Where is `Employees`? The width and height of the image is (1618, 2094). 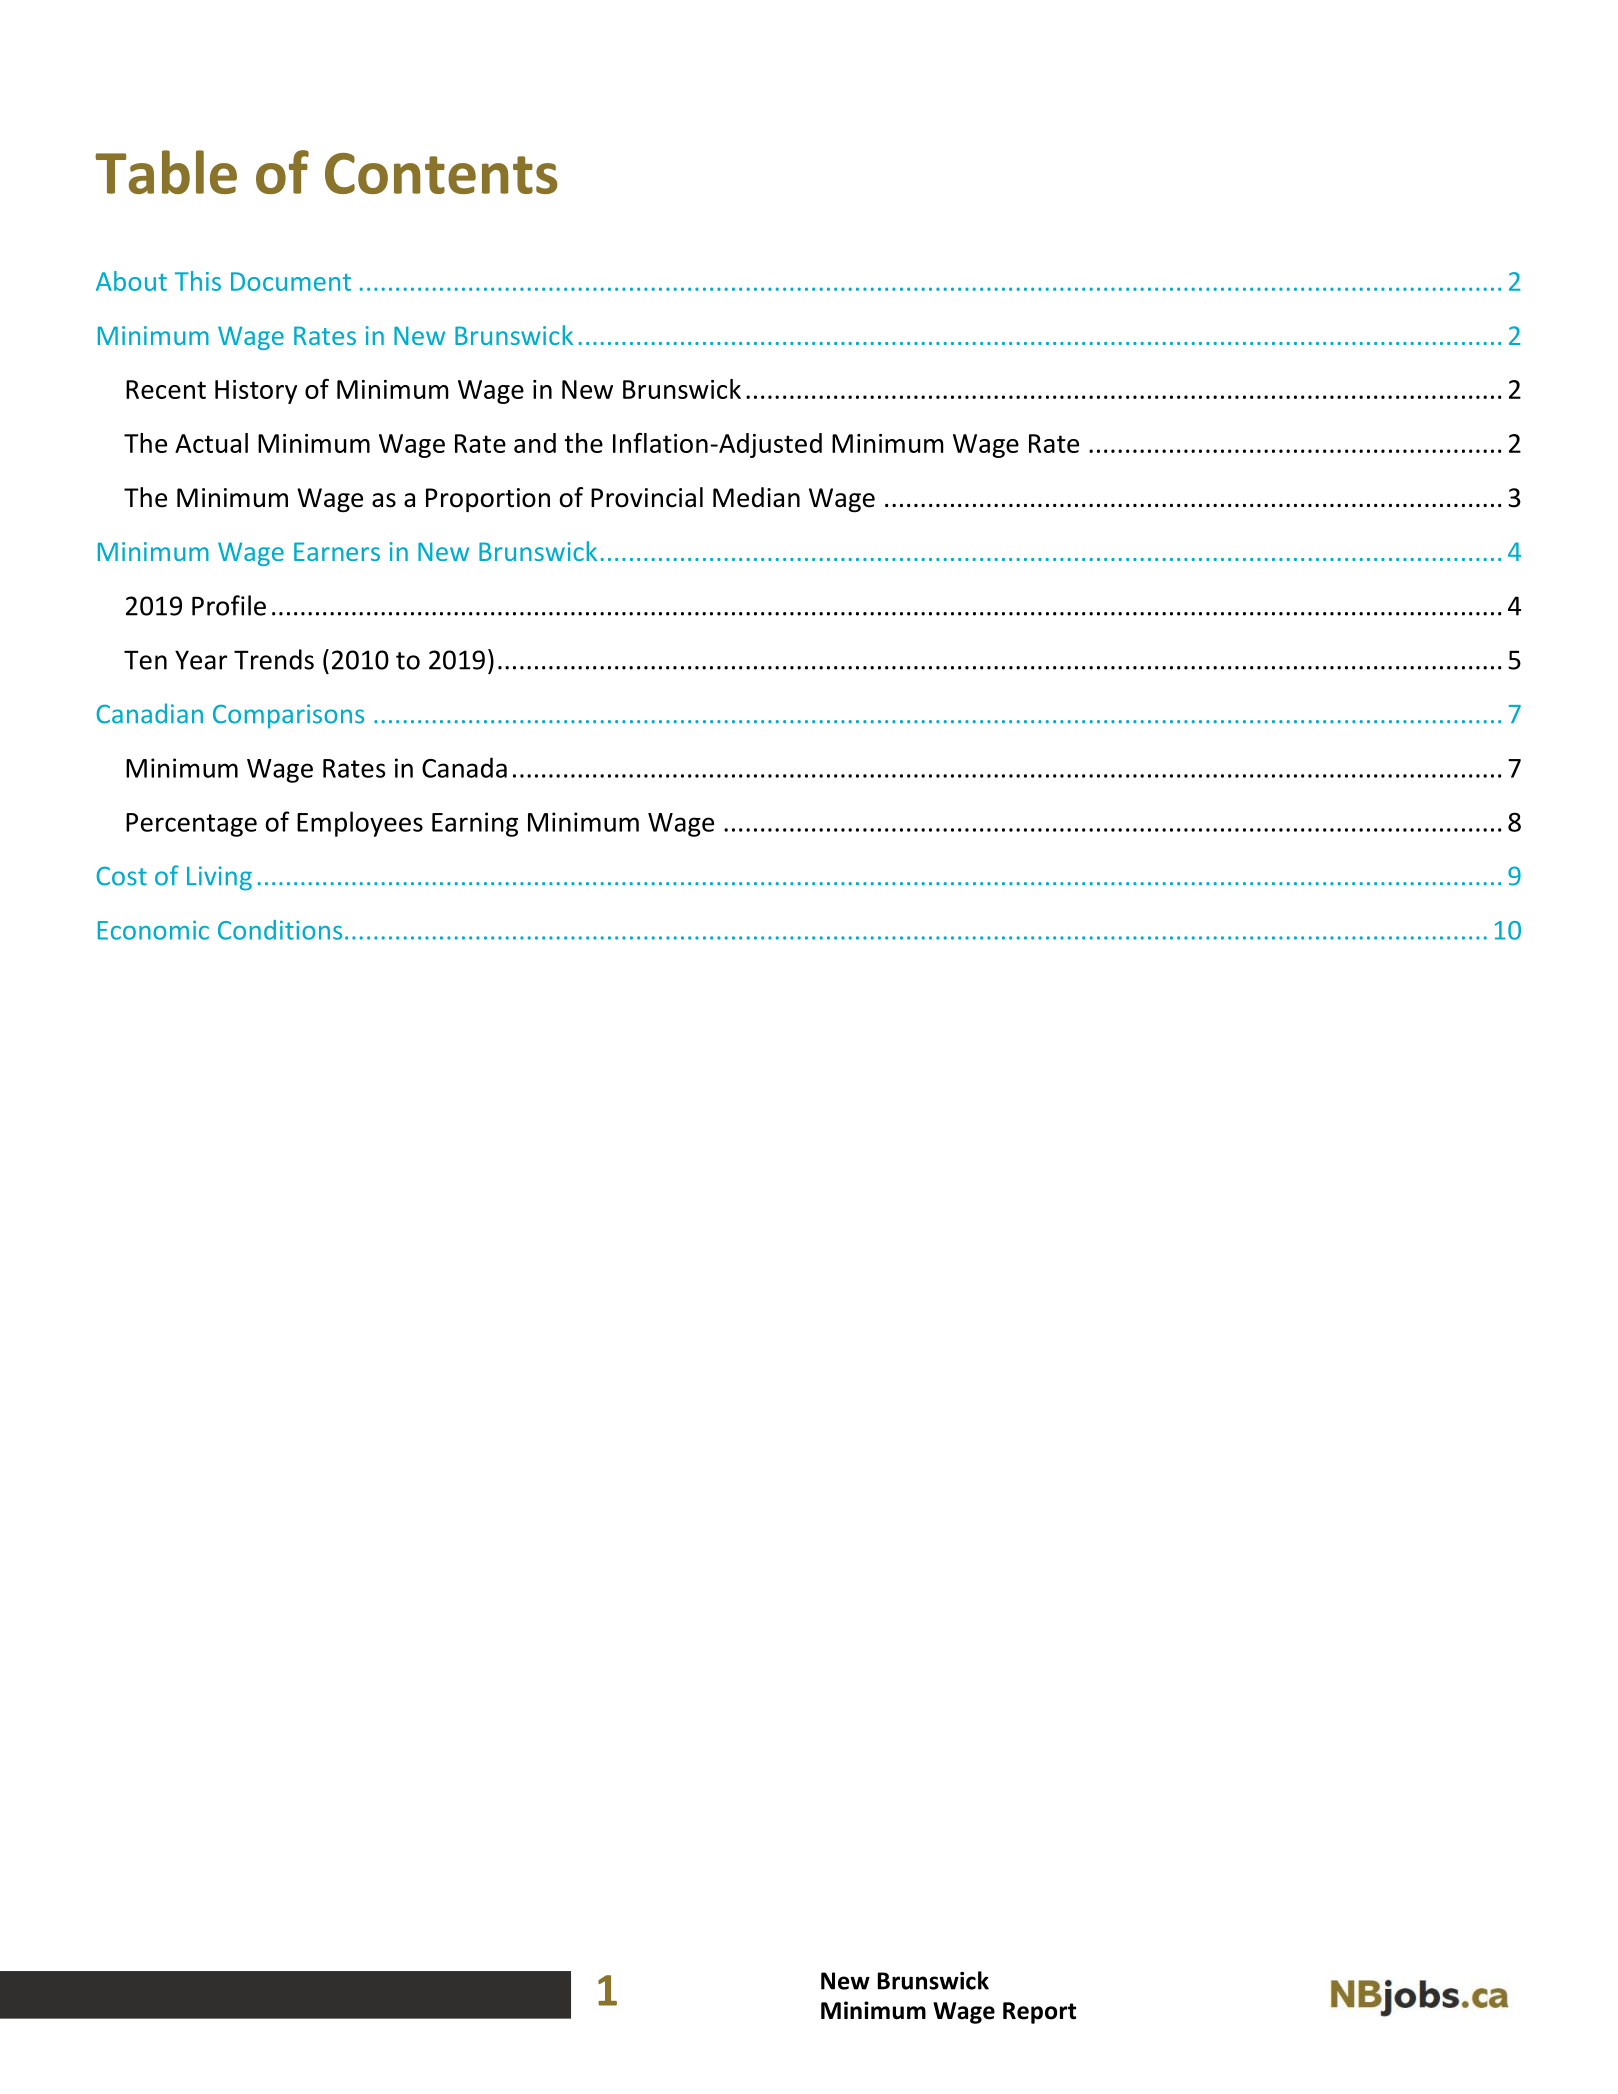 Employees is located at coordinates (360, 824).
